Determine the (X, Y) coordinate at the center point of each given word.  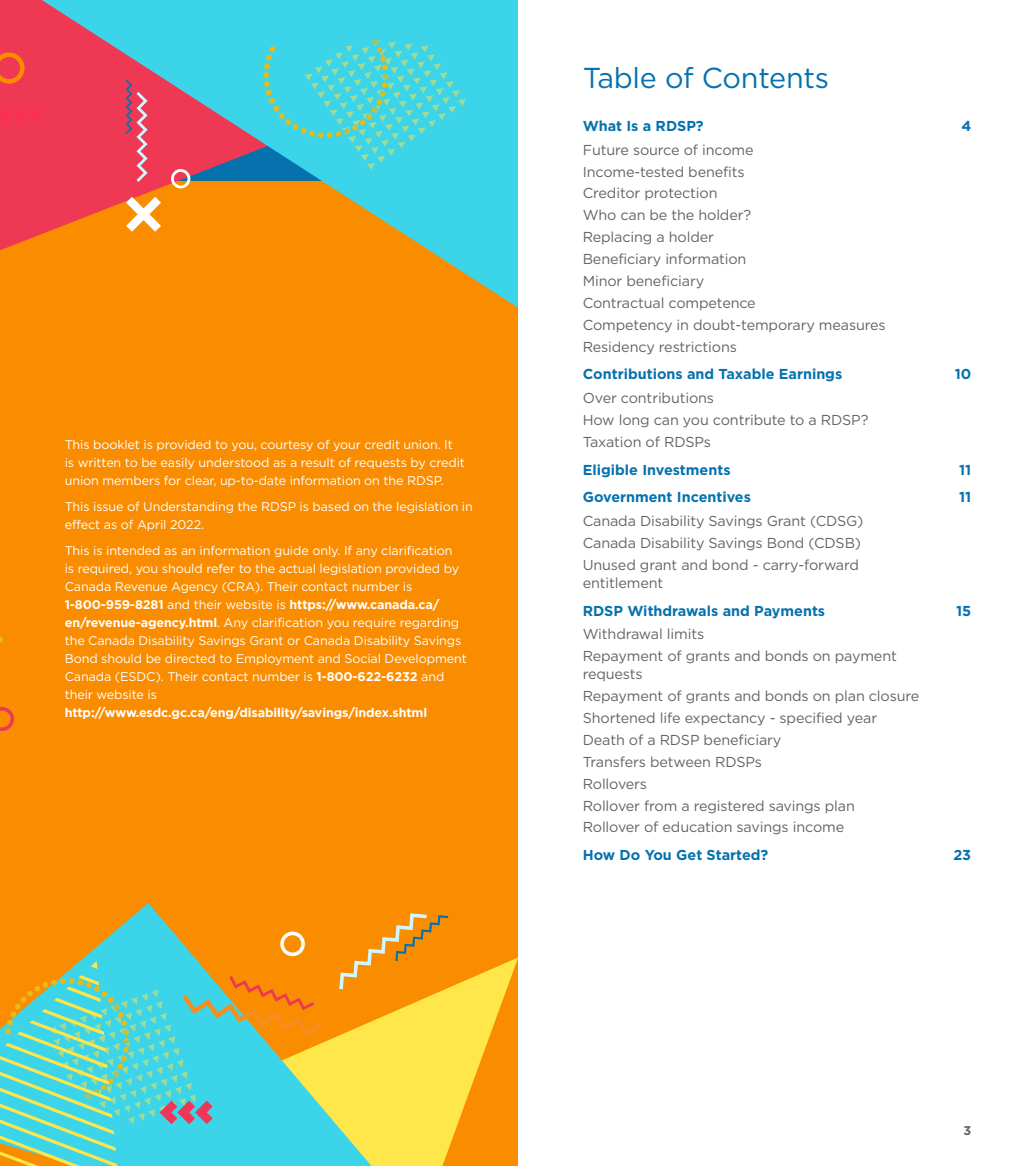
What (602, 125)
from (660, 805)
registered (729, 806)
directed (190, 658)
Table (620, 78)
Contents (765, 78)
